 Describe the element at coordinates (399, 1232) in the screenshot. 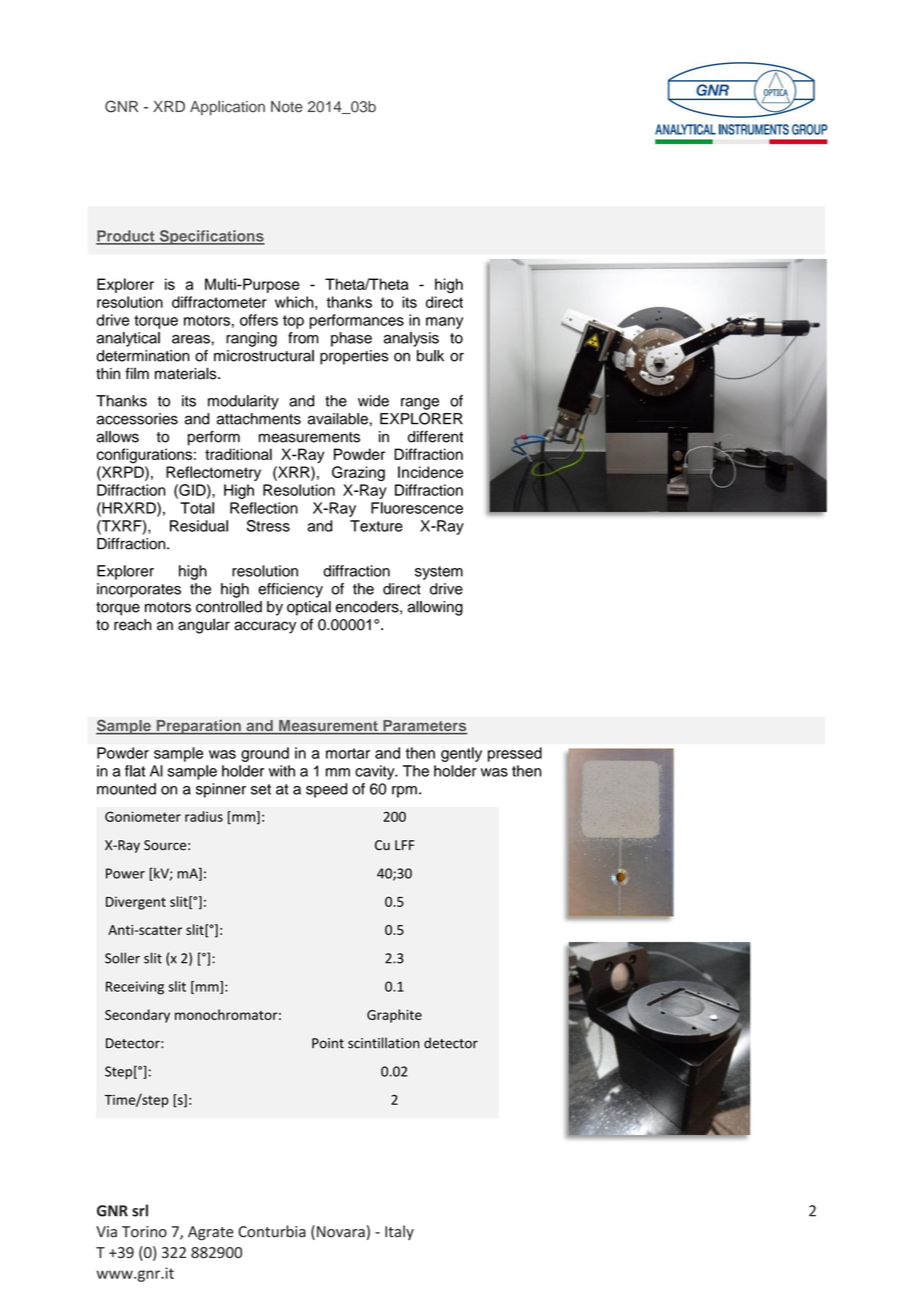

I see `Italy` at that location.
